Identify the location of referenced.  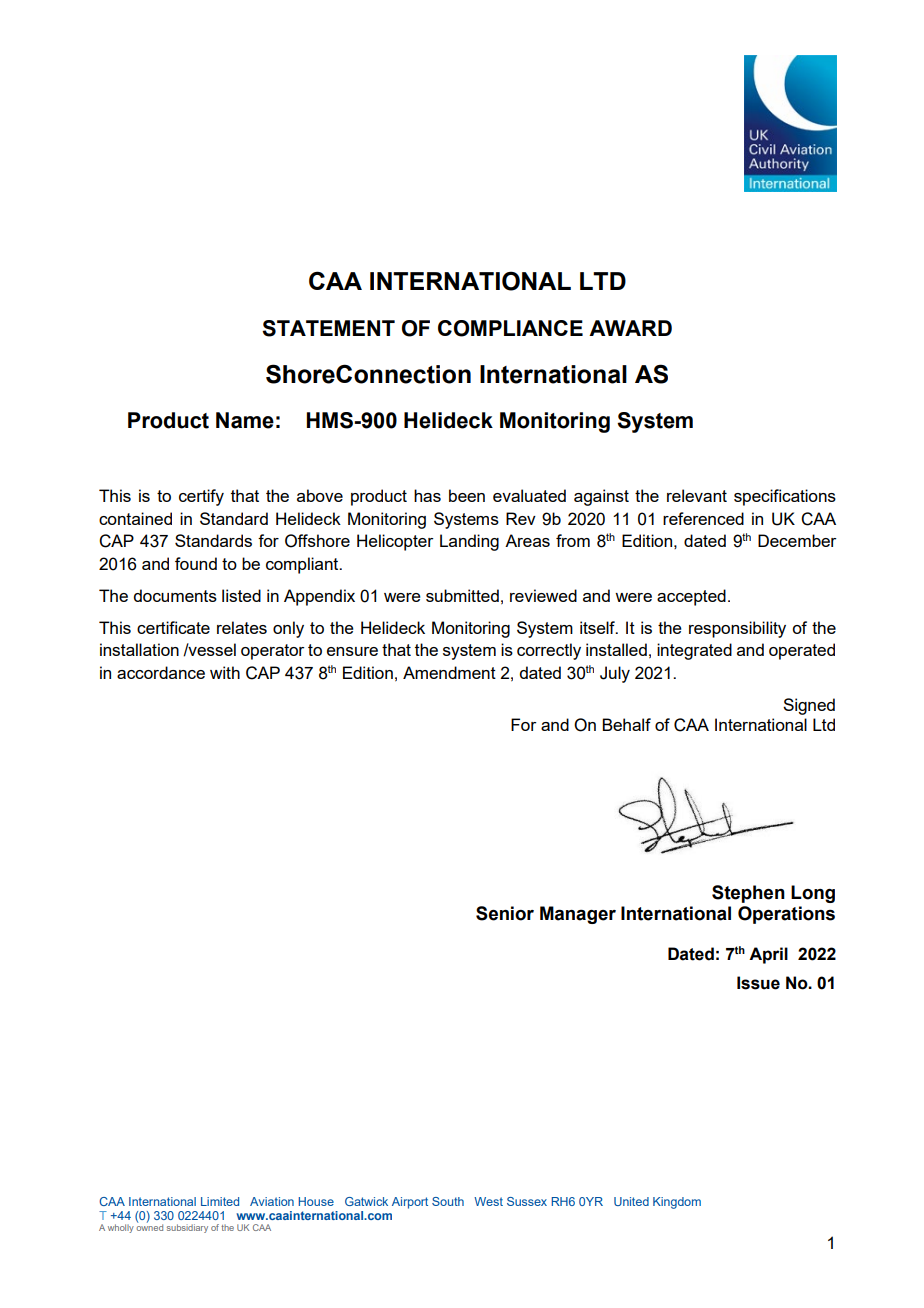
(703, 518).
